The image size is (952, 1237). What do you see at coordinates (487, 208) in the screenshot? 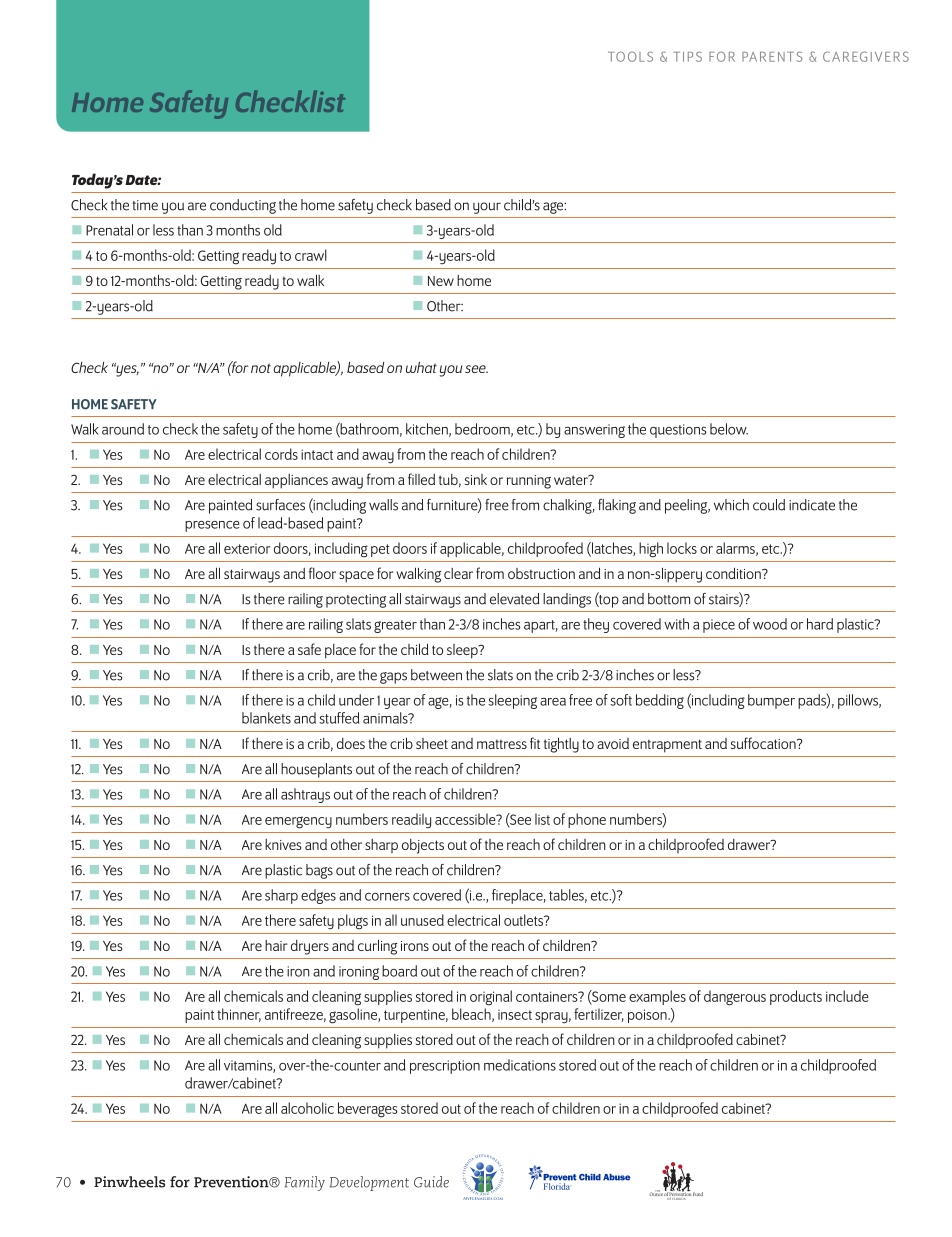
I see `your` at bounding box center [487, 208].
